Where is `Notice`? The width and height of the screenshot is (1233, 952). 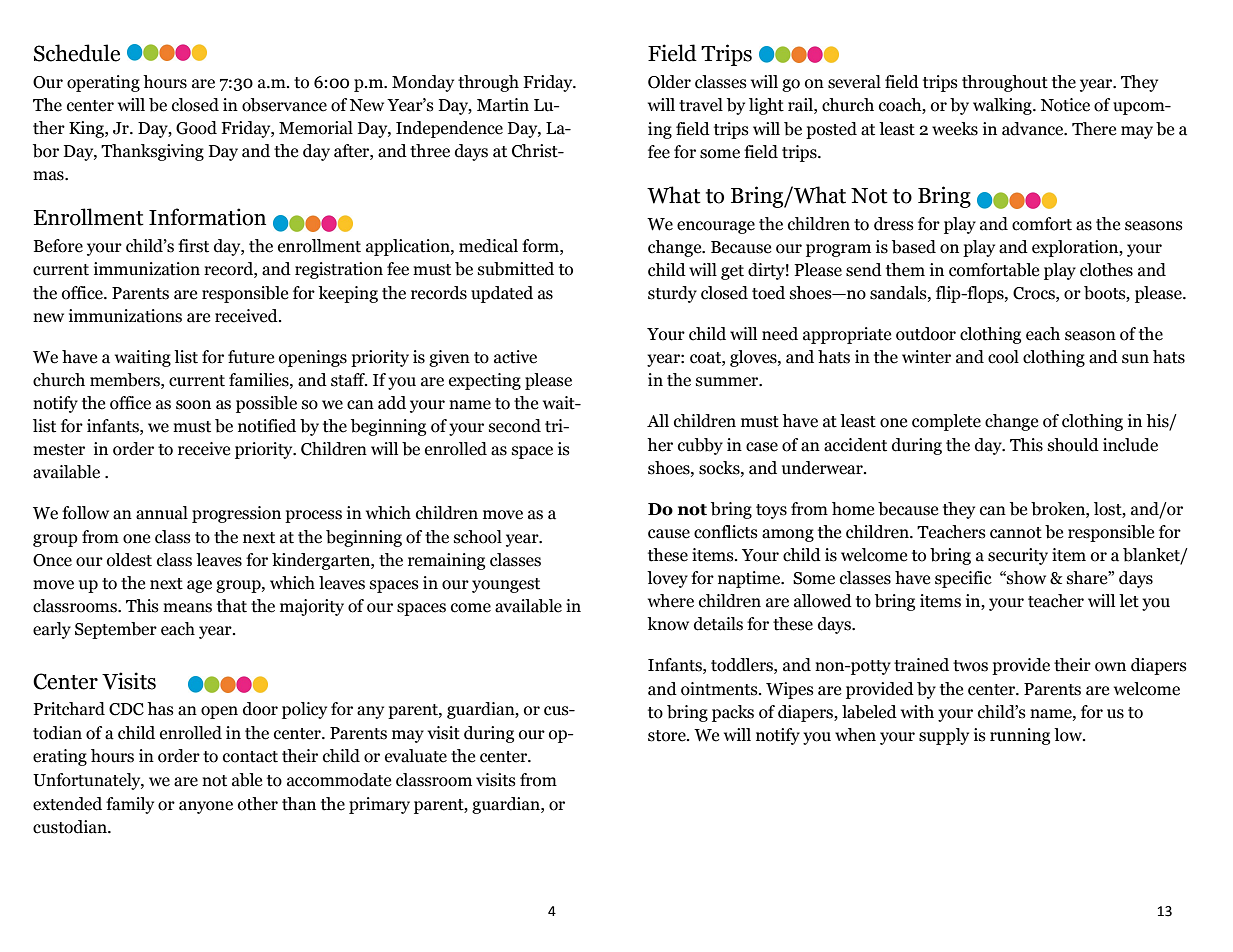
Notice is located at coordinates (1065, 105).
